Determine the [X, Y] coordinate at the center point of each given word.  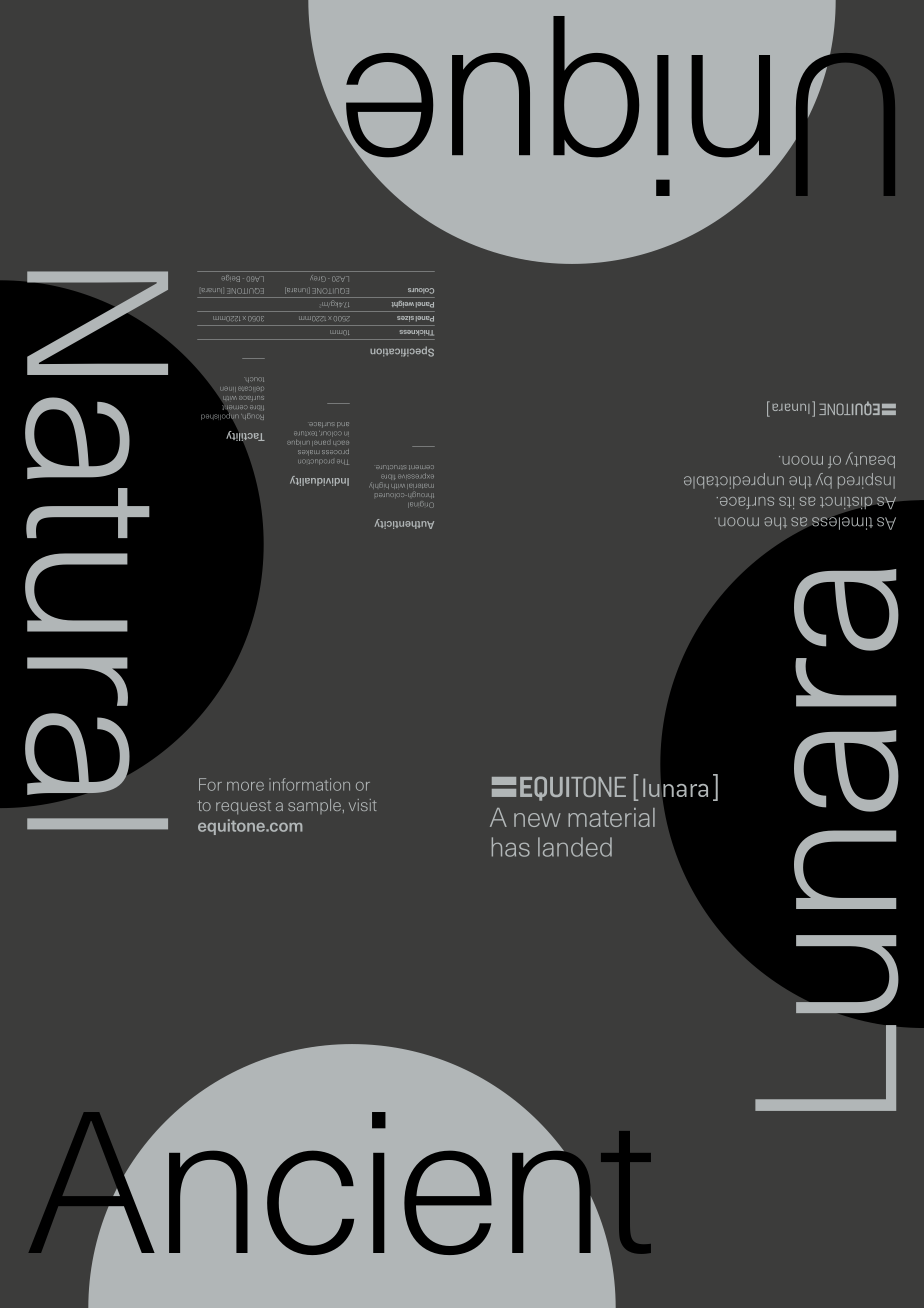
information [309, 784]
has [511, 847]
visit [363, 805]
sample [314, 806]
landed [575, 847]
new [537, 820]
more [245, 786]
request [243, 808]
